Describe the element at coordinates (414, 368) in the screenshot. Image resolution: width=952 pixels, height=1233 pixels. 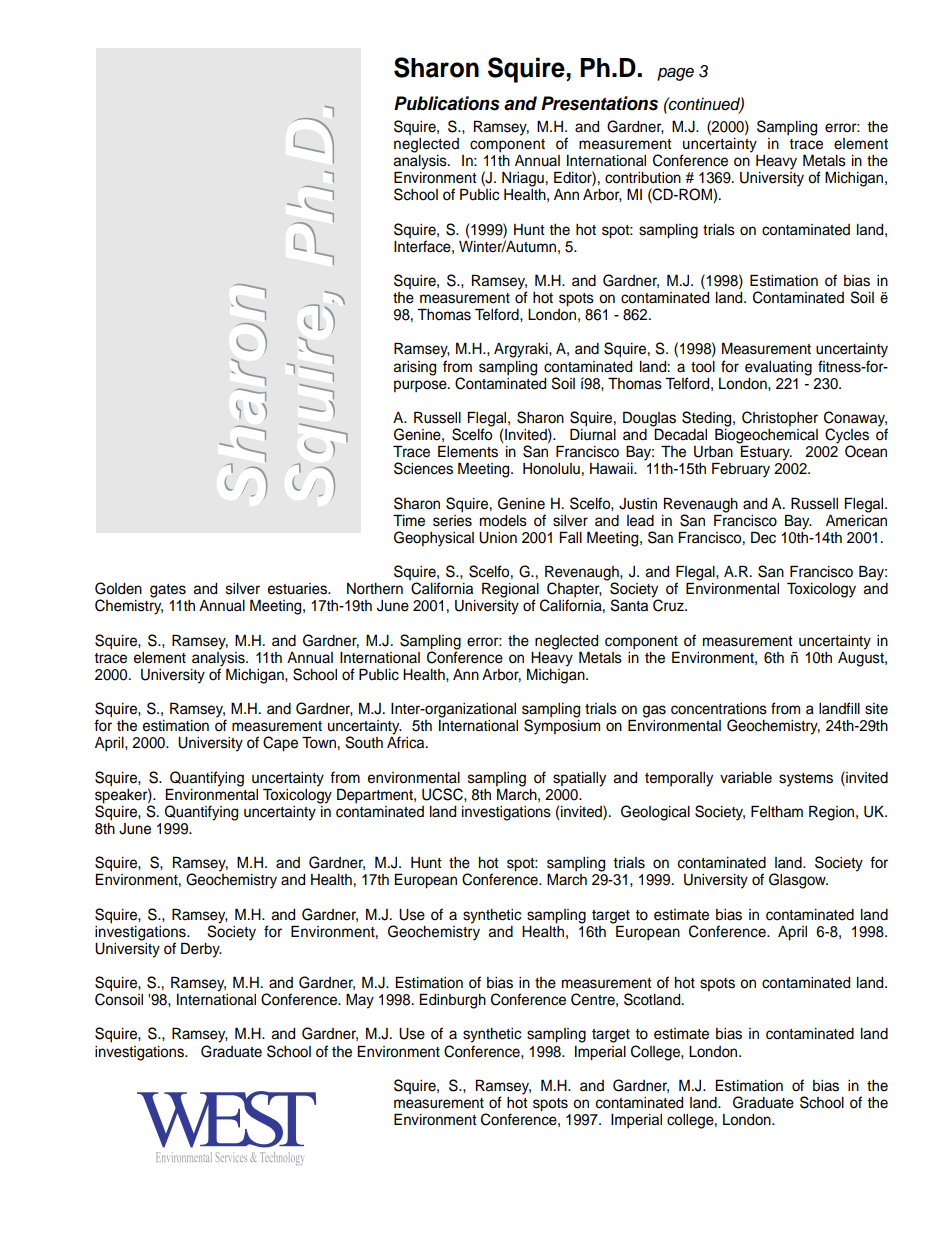
I see `arising` at that location.
